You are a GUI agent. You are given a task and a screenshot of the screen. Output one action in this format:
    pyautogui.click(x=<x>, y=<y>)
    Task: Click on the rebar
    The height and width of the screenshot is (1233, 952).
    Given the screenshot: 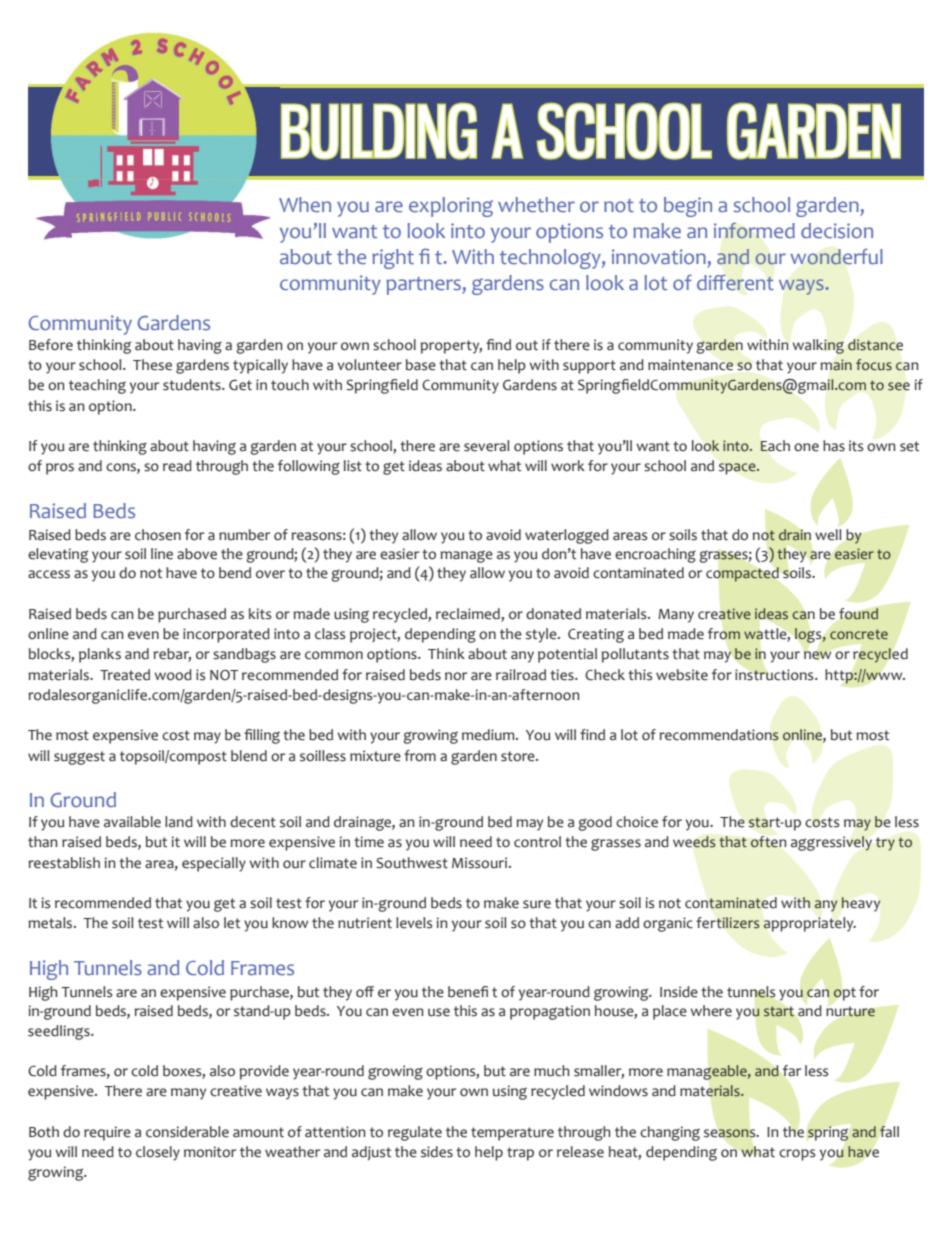 What is the action you would take?
    pyautogui.click(x=172, y=655)
